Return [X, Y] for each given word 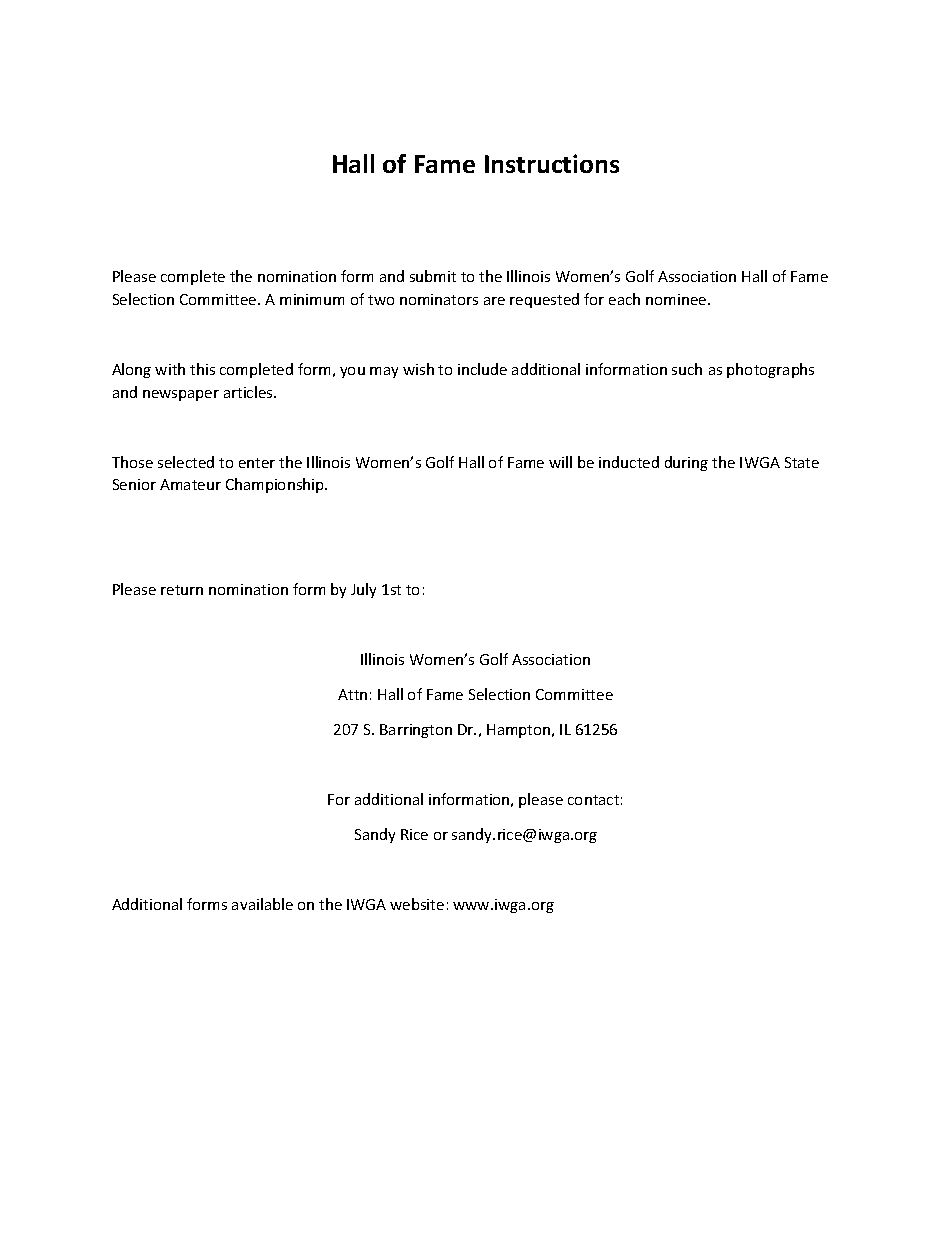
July [363, 590]
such [687, 369]
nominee [677, 299]
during [686, 463]
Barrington [416, 731]
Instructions [552, 163]
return [182, 590]
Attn [352, 694]
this [202, 369]
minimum [312, 299]
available [262, 904]
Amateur [190, 484]
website [417, 904]
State [802, 462]
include [482, 369]
